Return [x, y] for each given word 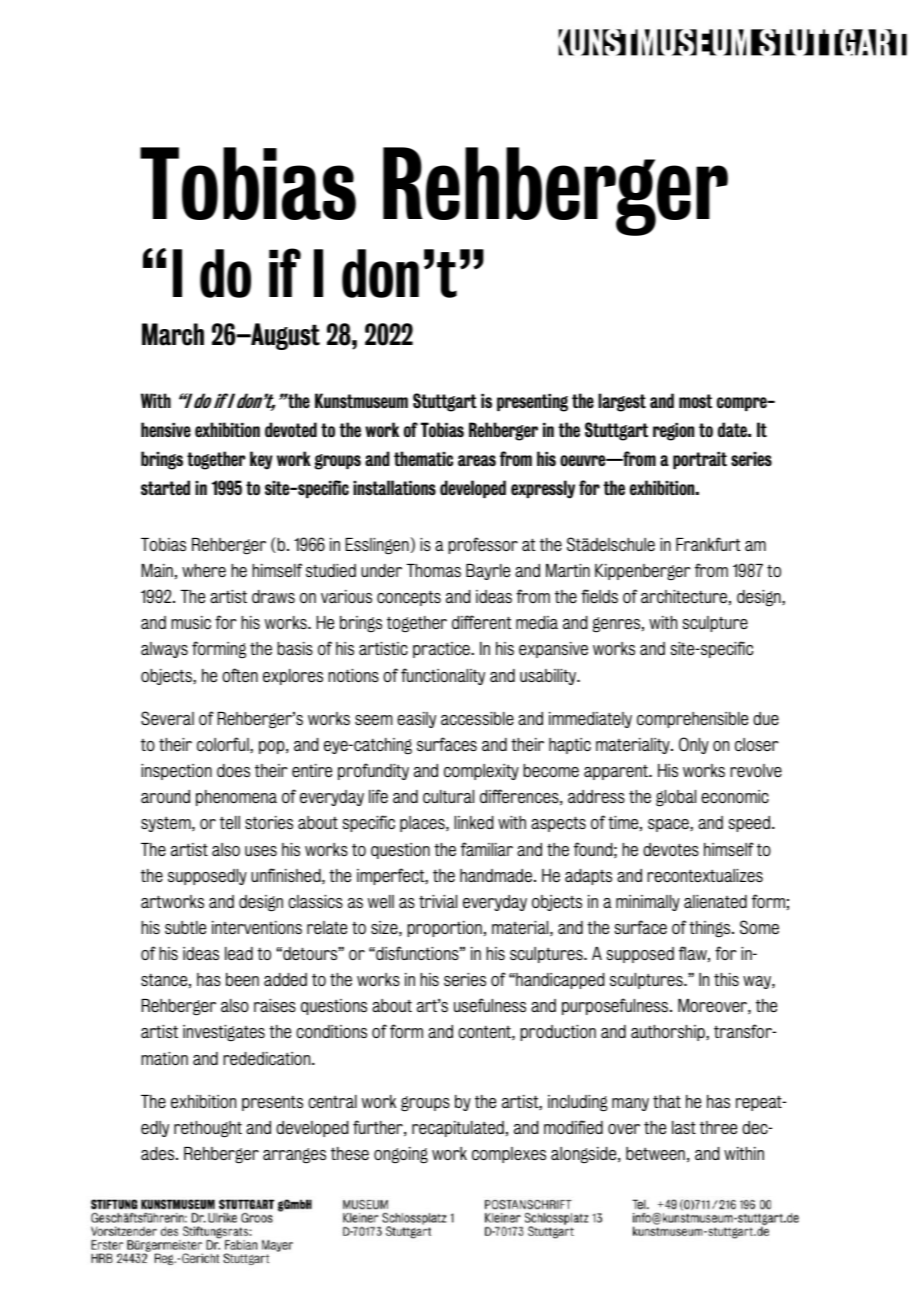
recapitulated [458, 1129]
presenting [532, 403]
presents [272, 1103]
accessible [477, 718]
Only [694, 745]
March [173, 334]
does [233, 770]
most [695, 401]
